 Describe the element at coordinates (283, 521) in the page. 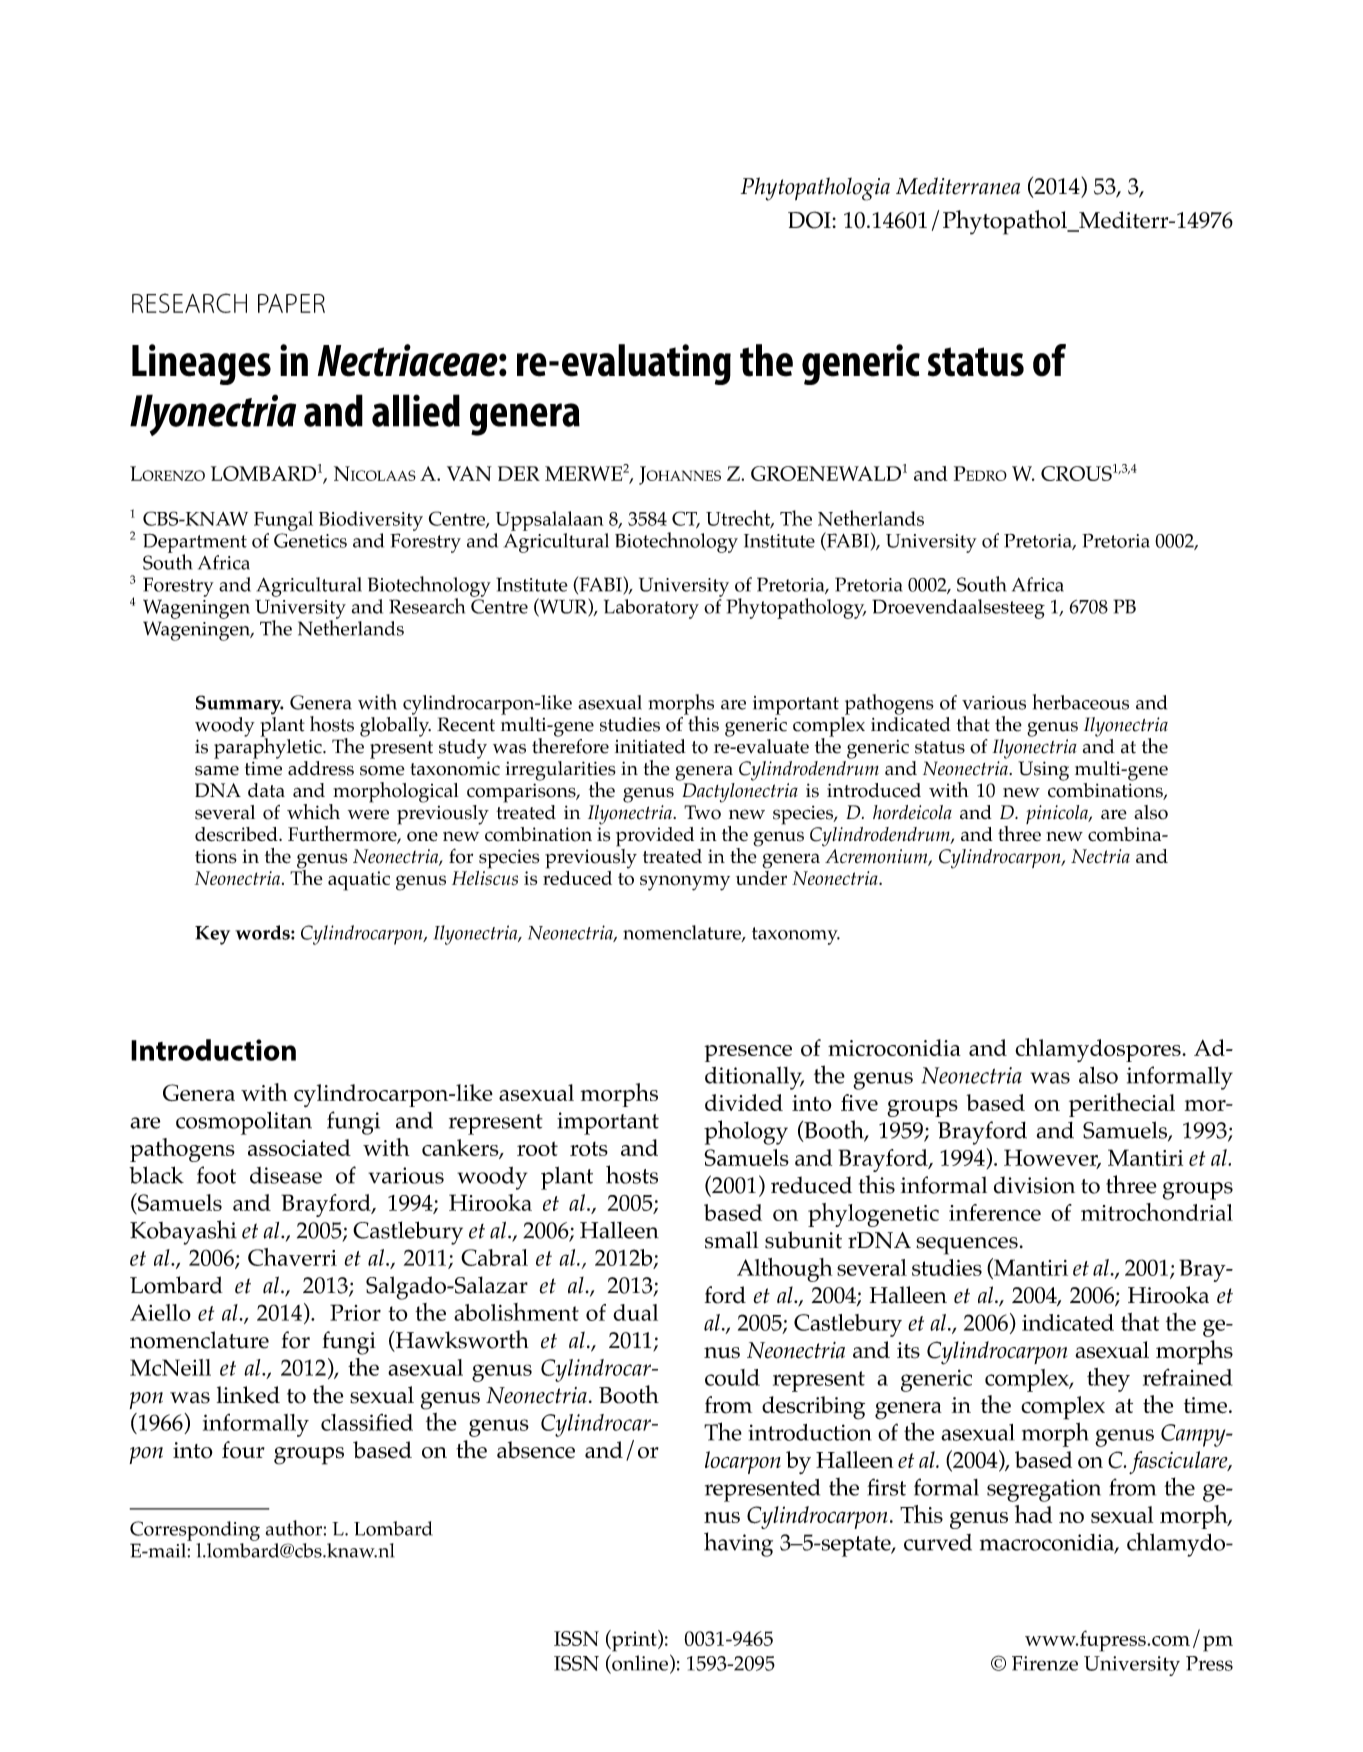

I see `Fungal` at that location.
